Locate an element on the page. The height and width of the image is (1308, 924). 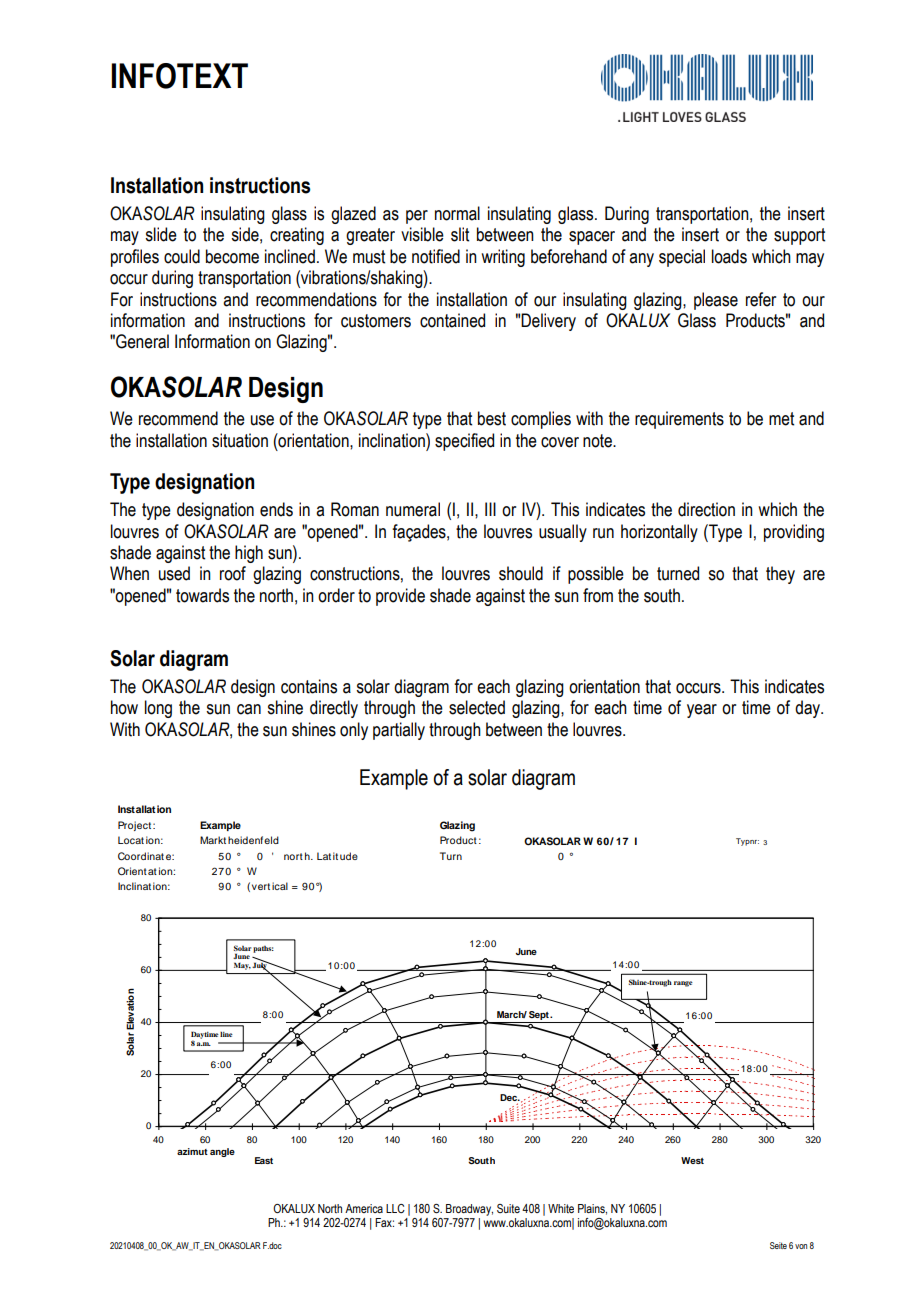
selected is located at coordinates (477, 707).
